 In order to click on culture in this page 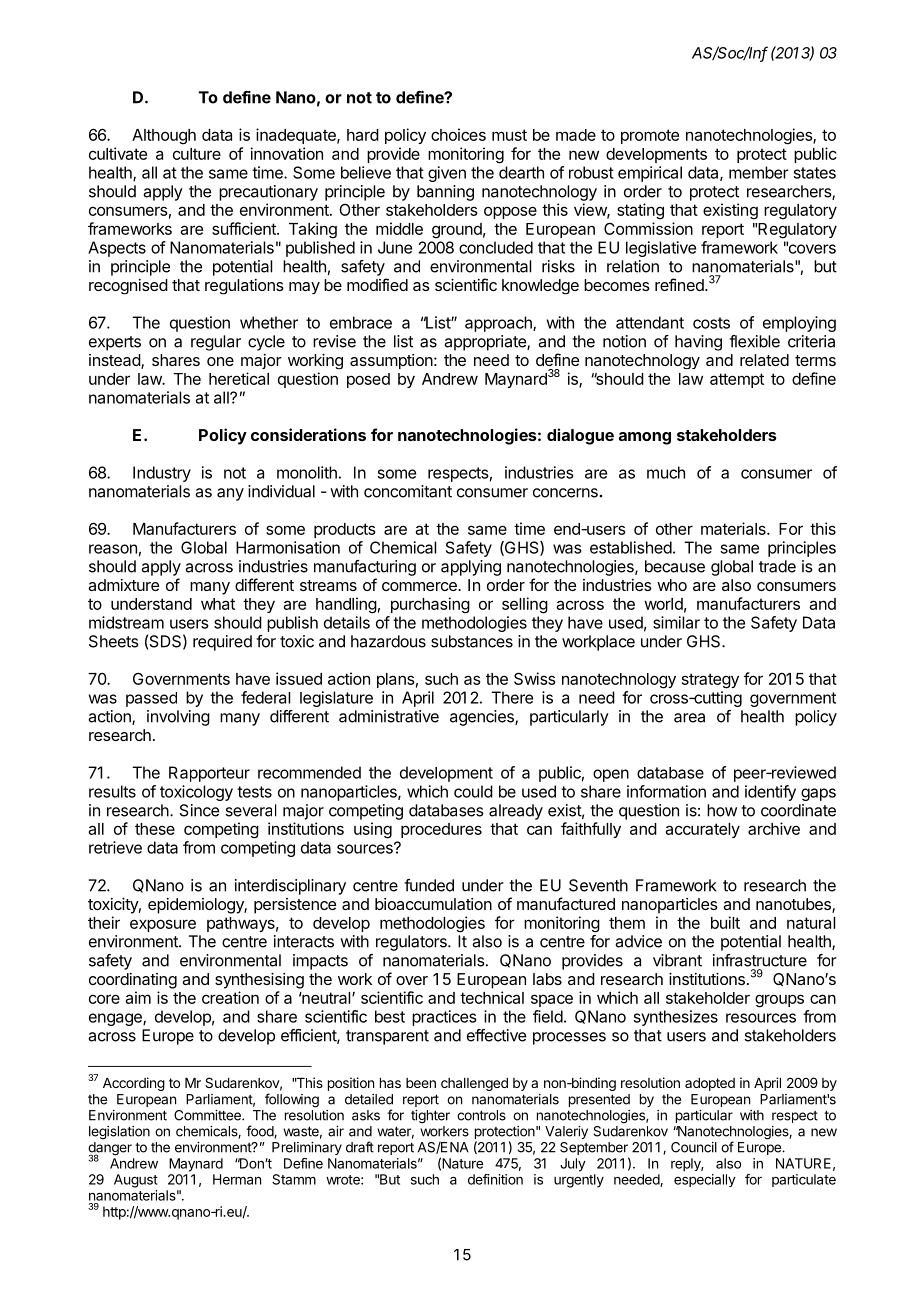, I will do `click(197, 154)`.
